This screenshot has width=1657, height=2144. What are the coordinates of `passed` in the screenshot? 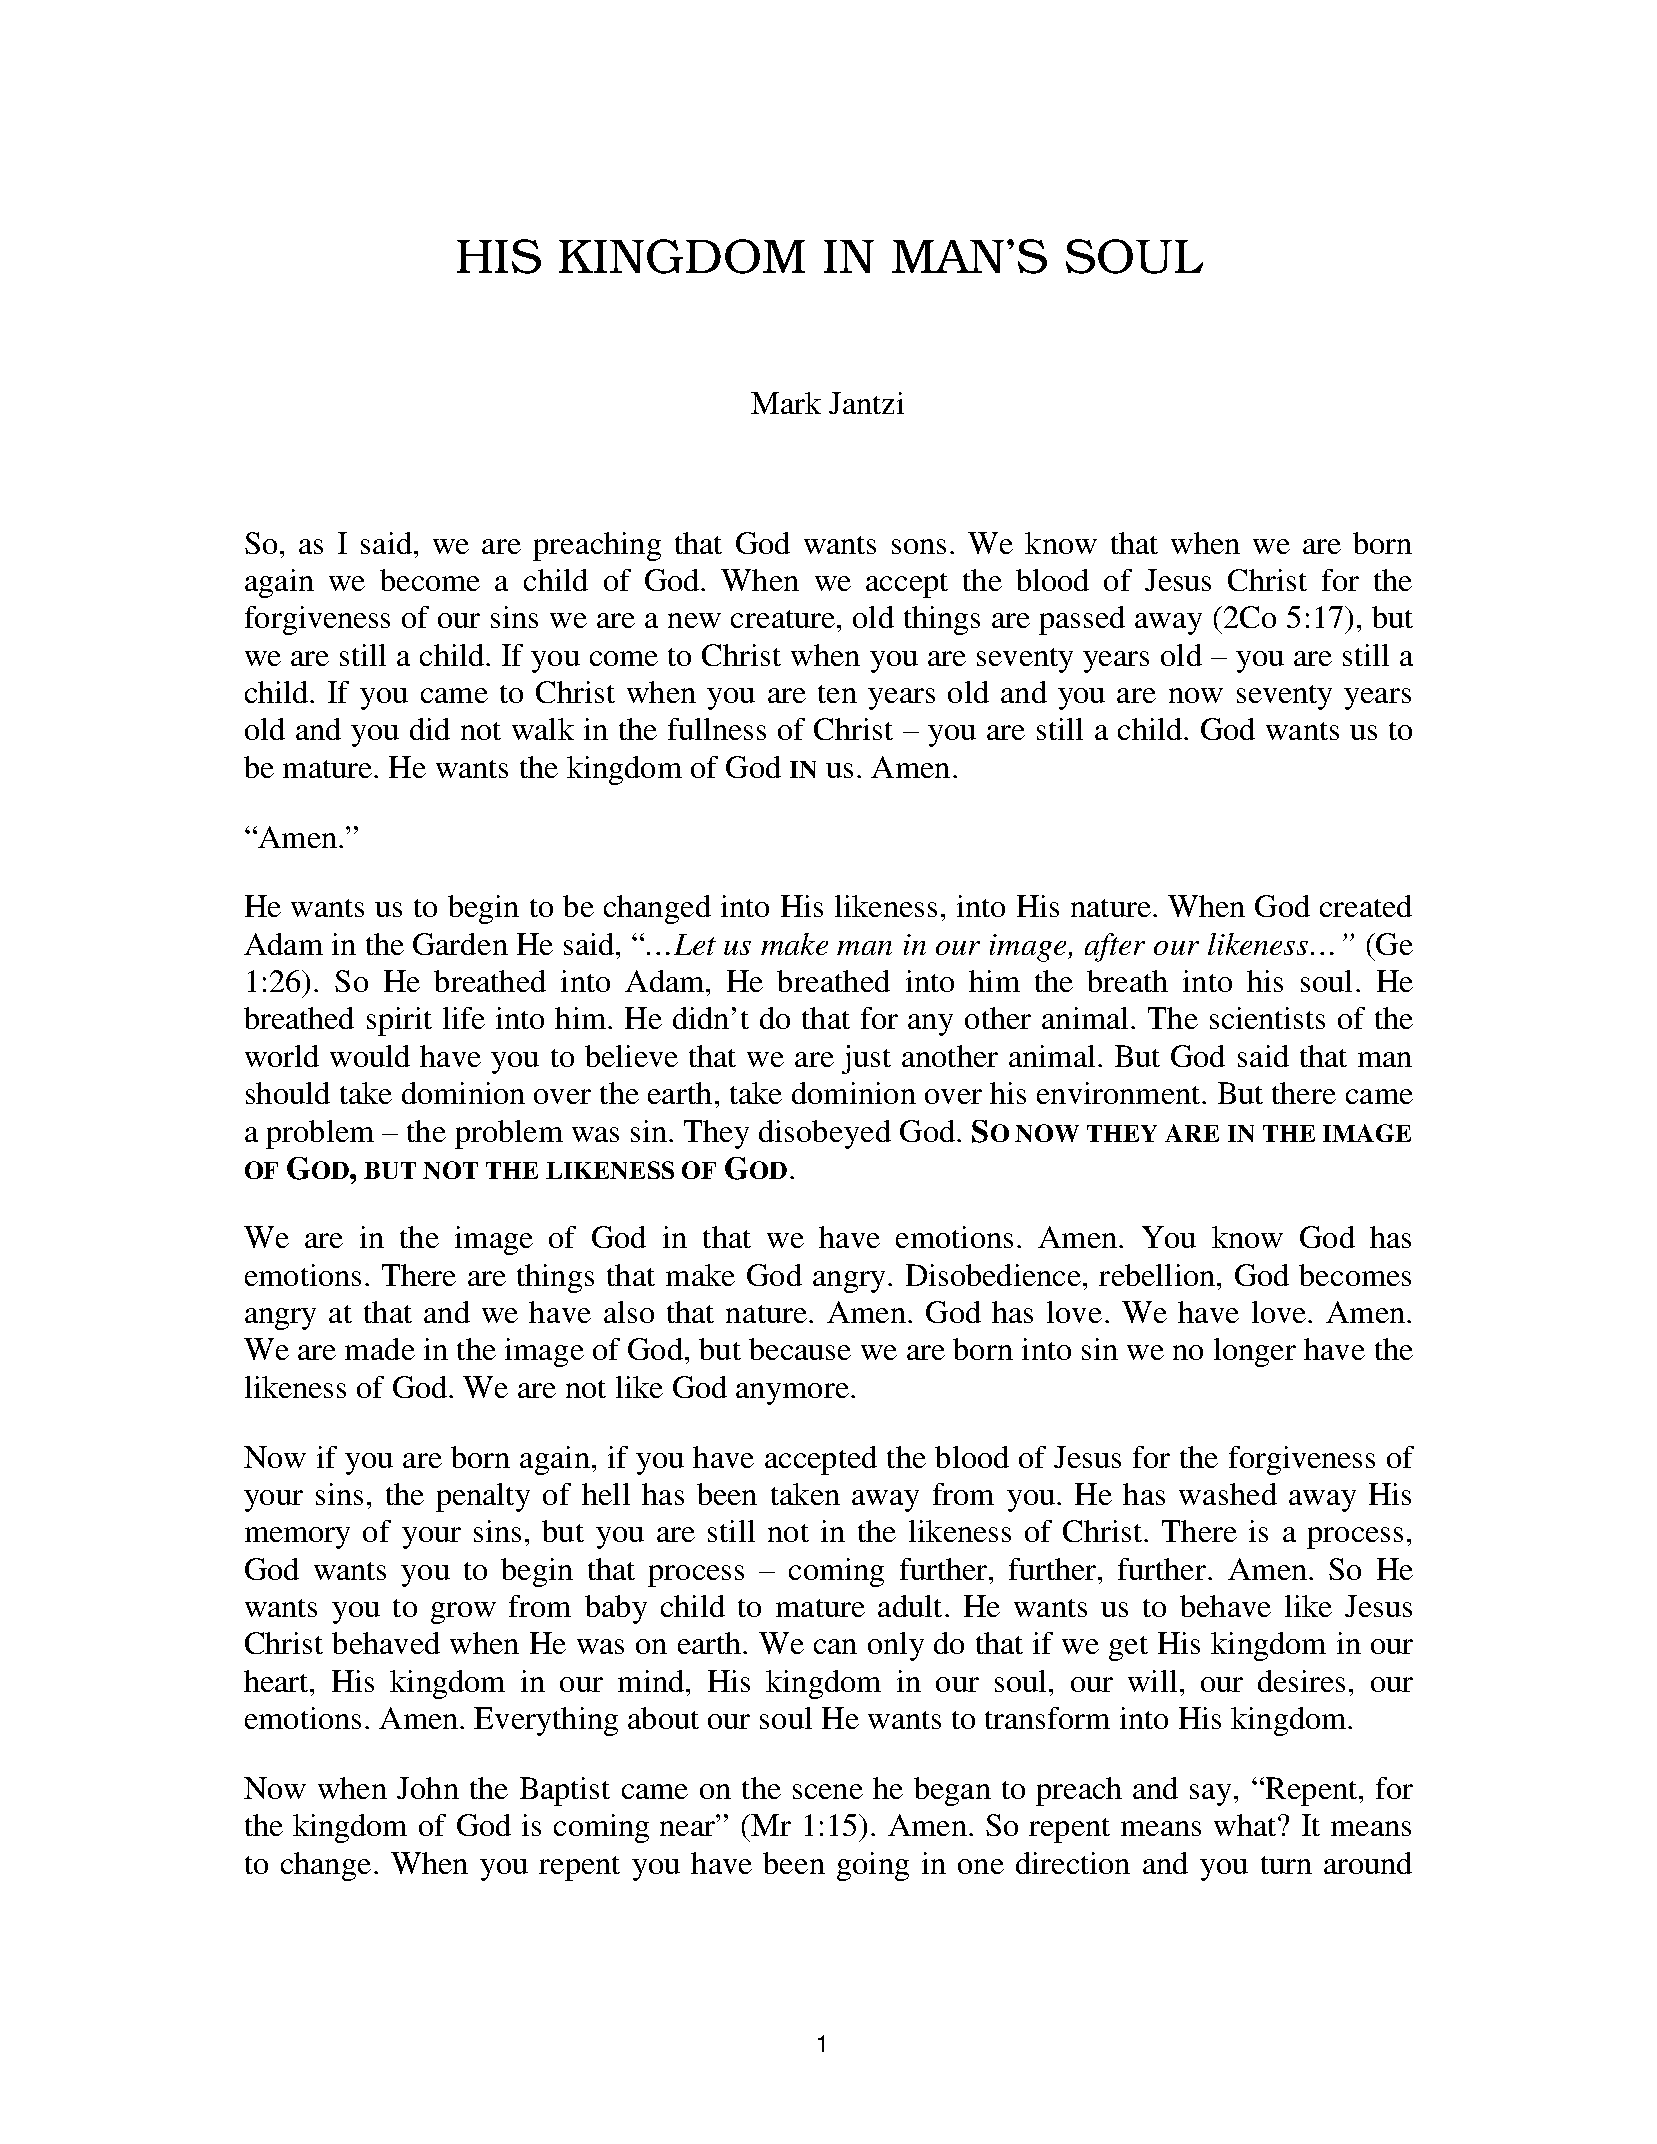 It's located at (1082, 620).
